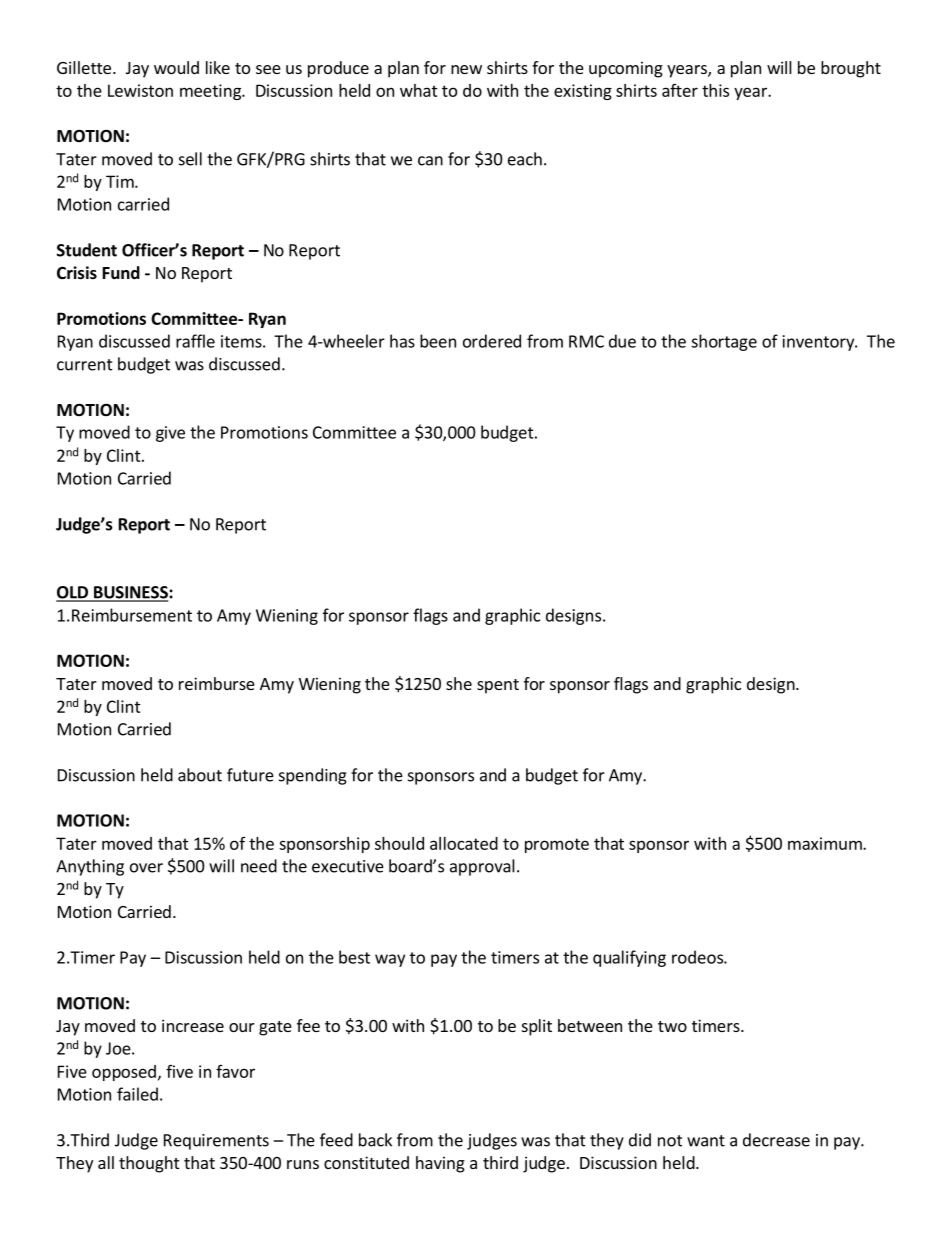 This document has width=952, height=1233. I want to click on over, so click(146, 868).
